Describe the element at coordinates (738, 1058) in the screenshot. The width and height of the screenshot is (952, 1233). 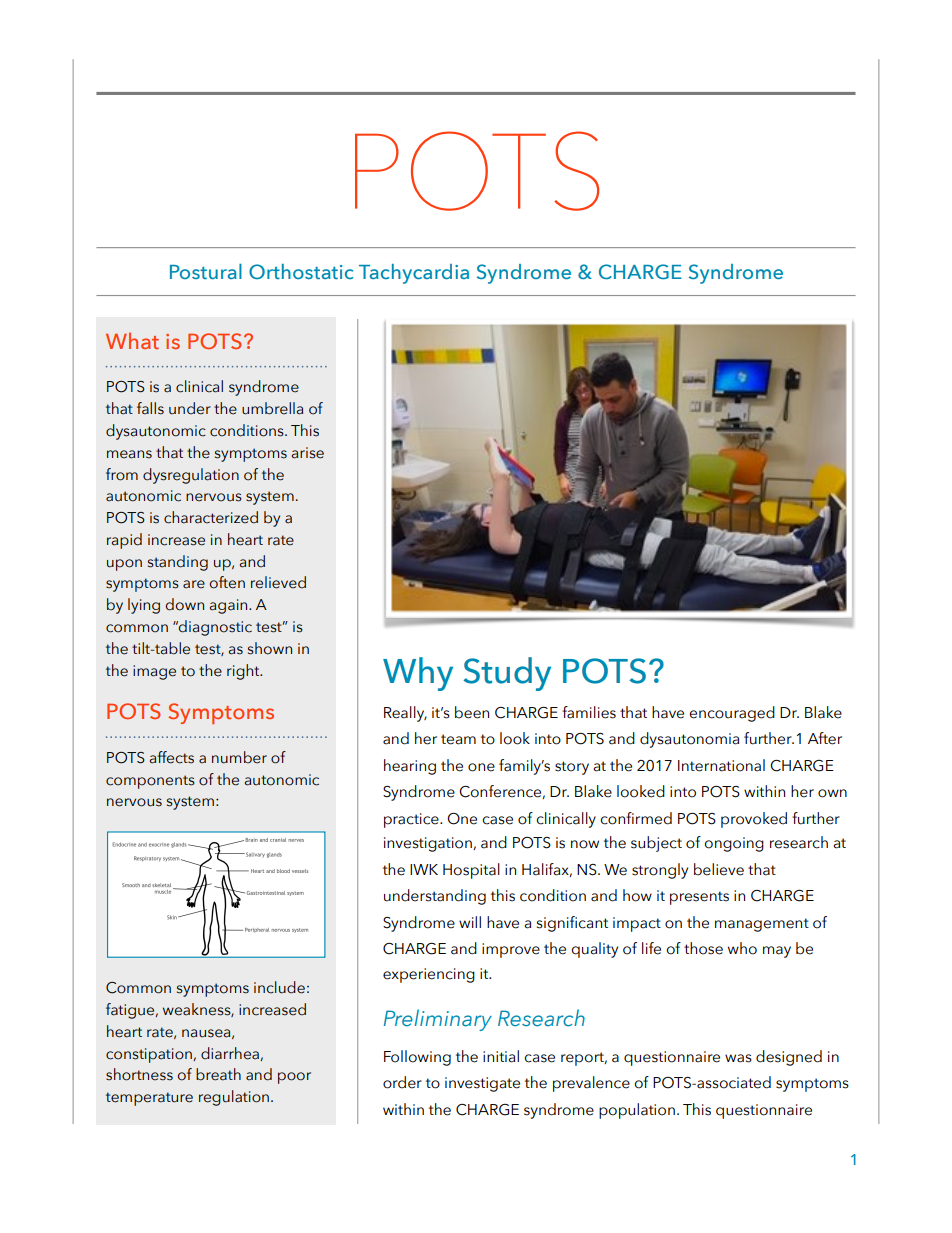
I see `was` at that location.
